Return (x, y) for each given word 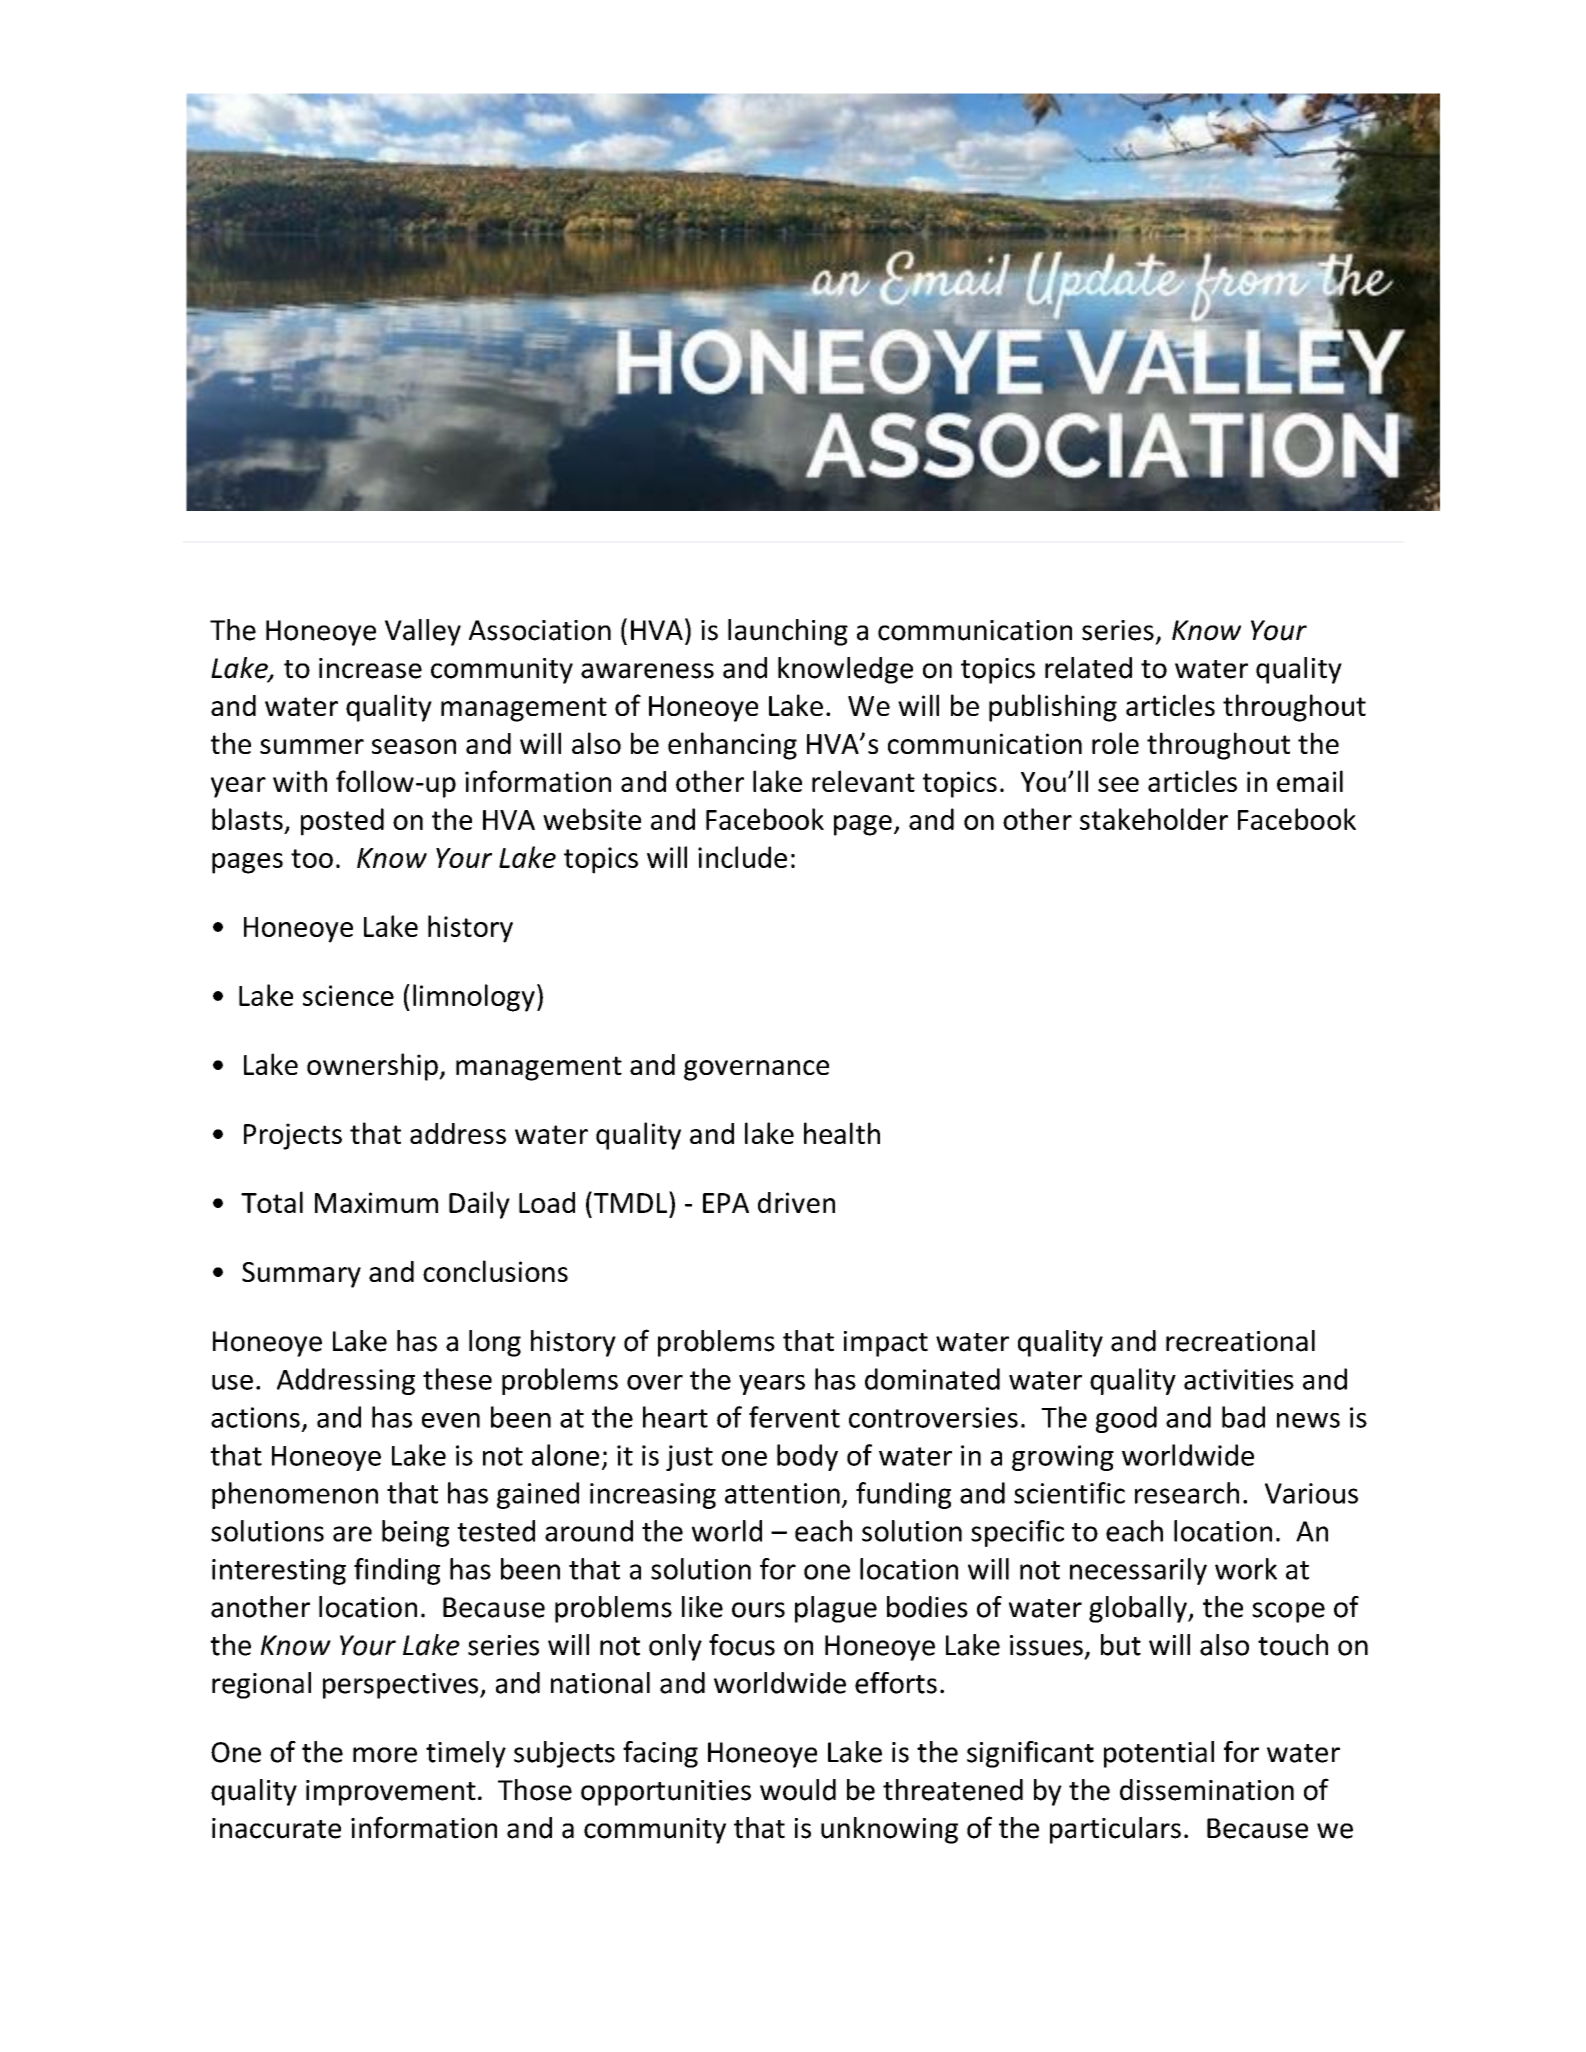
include (742, 857)
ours (758, 1610)
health (842, 1133)
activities (1239, 1379)
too (312, 858)
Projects (293, 1136)
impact (886, 1344)
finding (397, 1571)
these (457, 1379)
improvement (391, 1793)
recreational (1240, 1341)
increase (370, 668)
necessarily (1138, 1571)
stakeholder (1154, 819)
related (1088, 668)
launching (788, 632)
